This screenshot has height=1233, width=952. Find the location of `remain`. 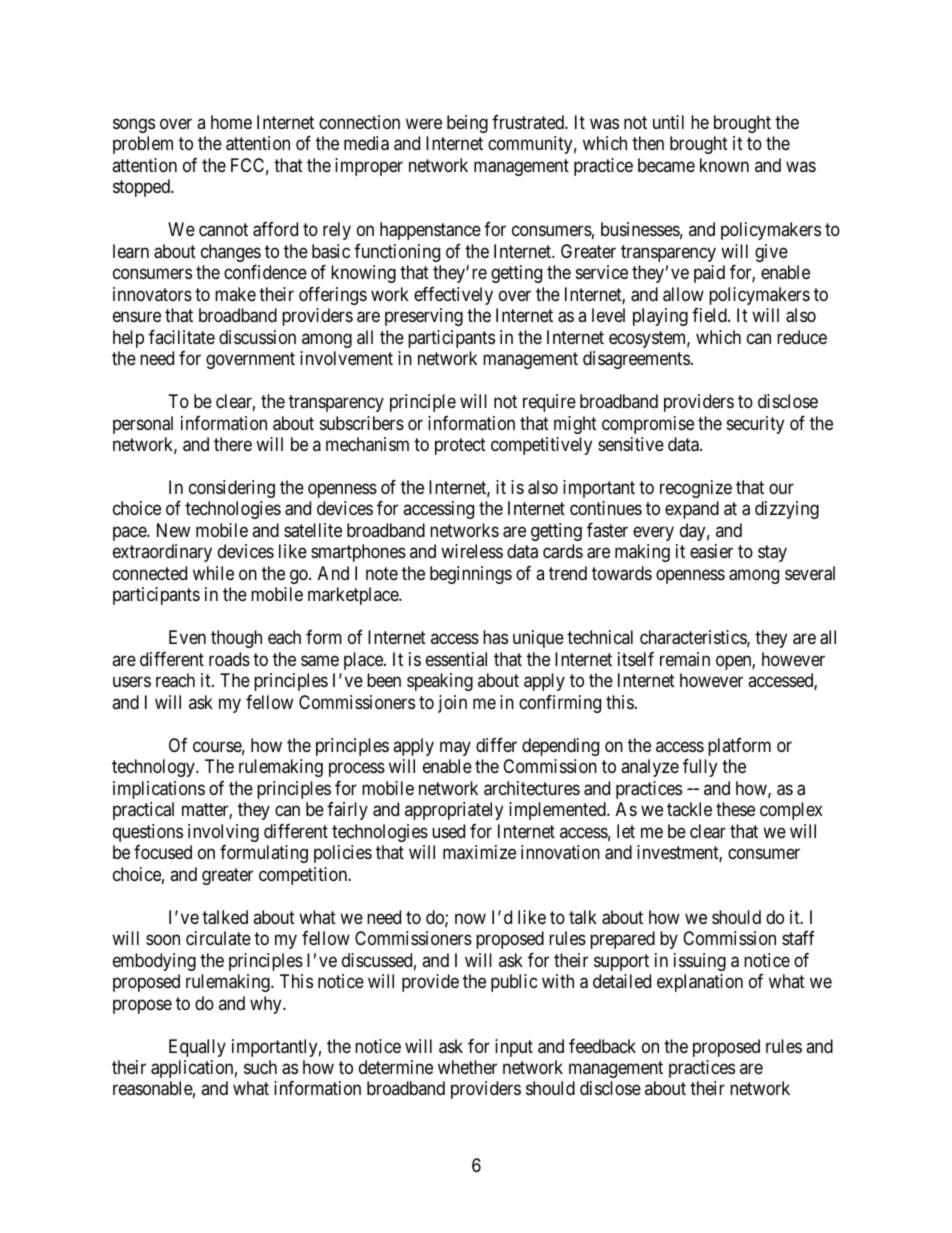

remain is located at coordinates (685, 659).
